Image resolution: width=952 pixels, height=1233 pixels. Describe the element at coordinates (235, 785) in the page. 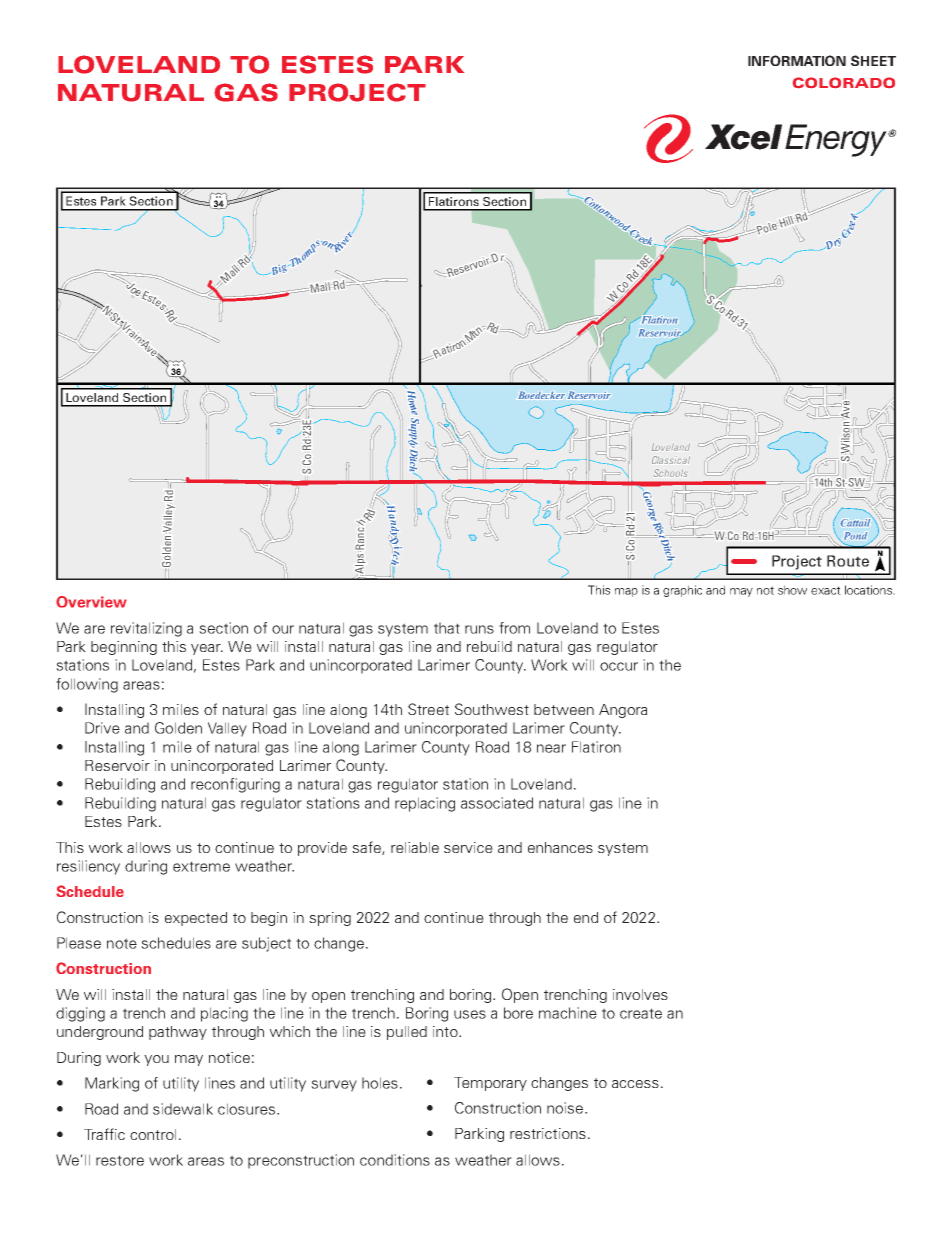

I see `reconfiguring` at that location.
